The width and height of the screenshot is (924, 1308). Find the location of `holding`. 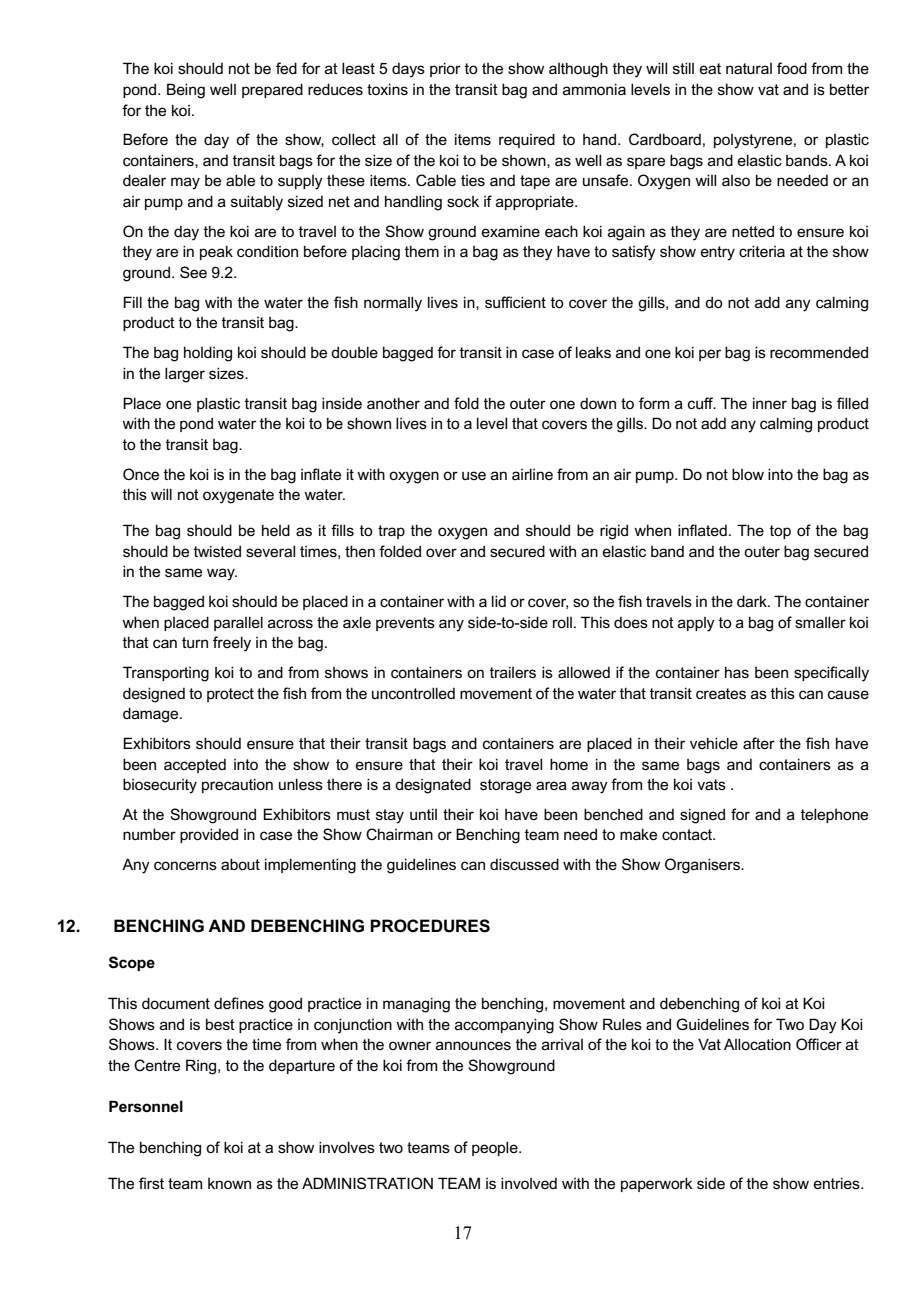

holding is located at coordinates (208, 354).
